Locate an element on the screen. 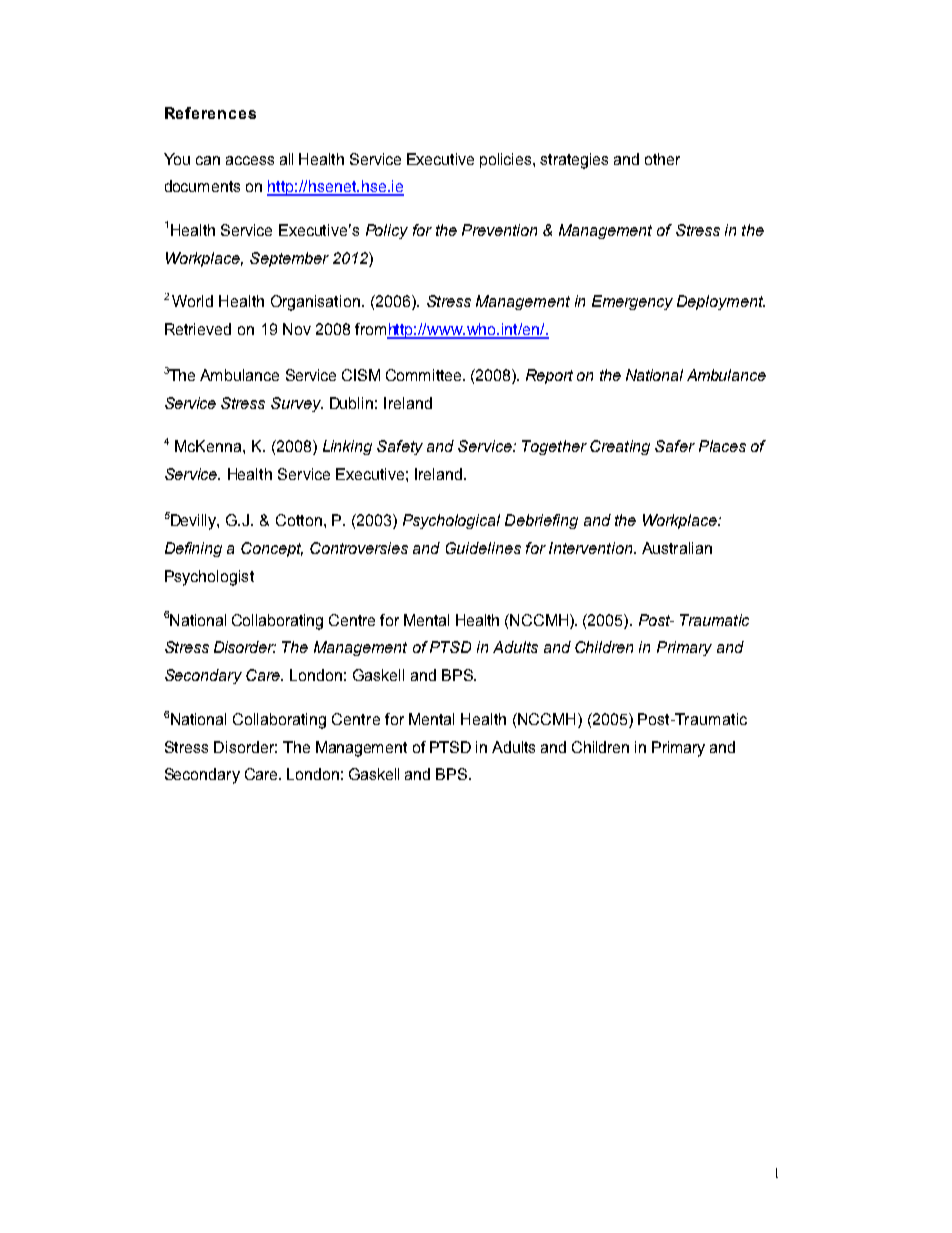  policies is located at coordinates (507, 160).
